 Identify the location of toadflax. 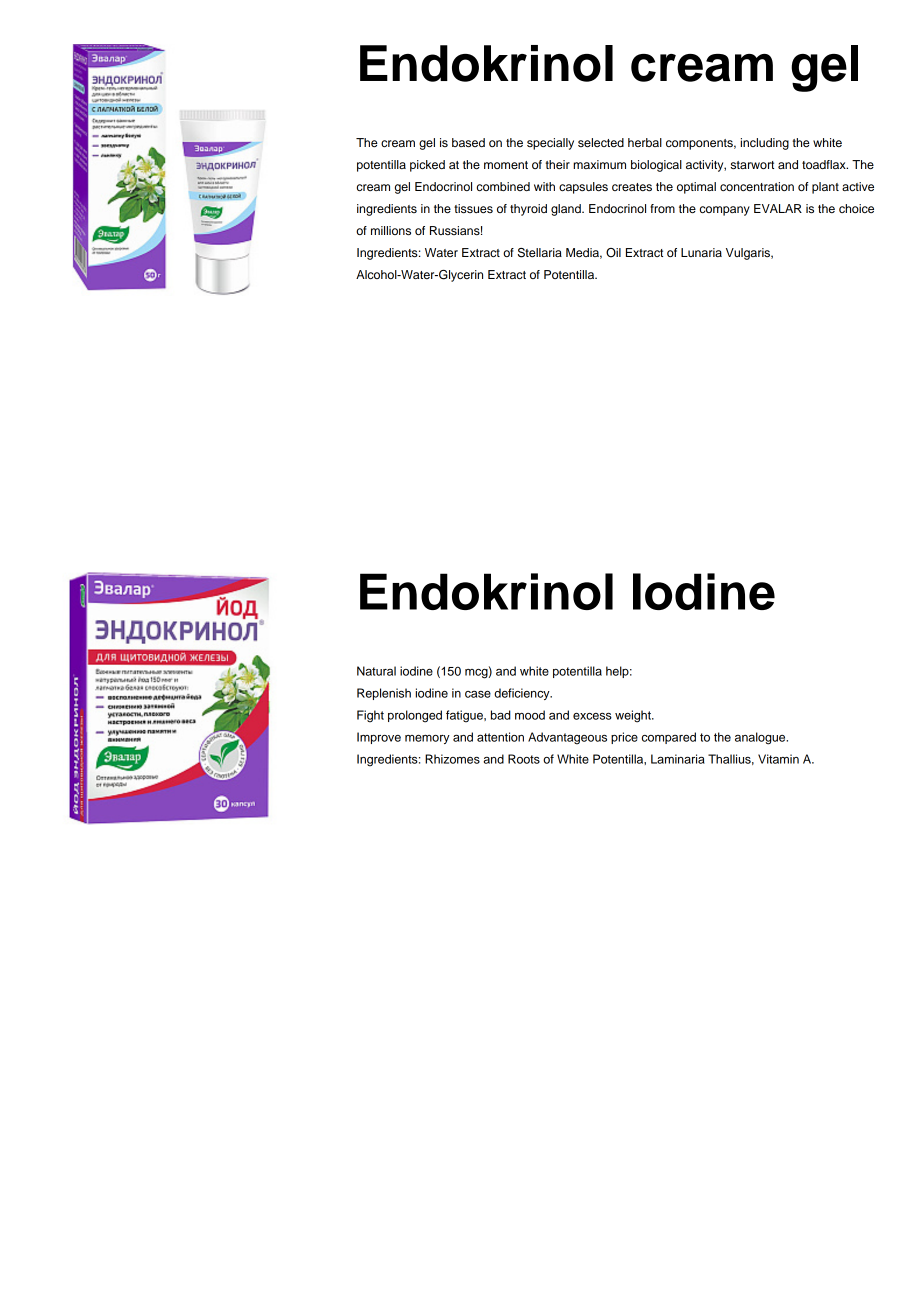
(825, 164).
